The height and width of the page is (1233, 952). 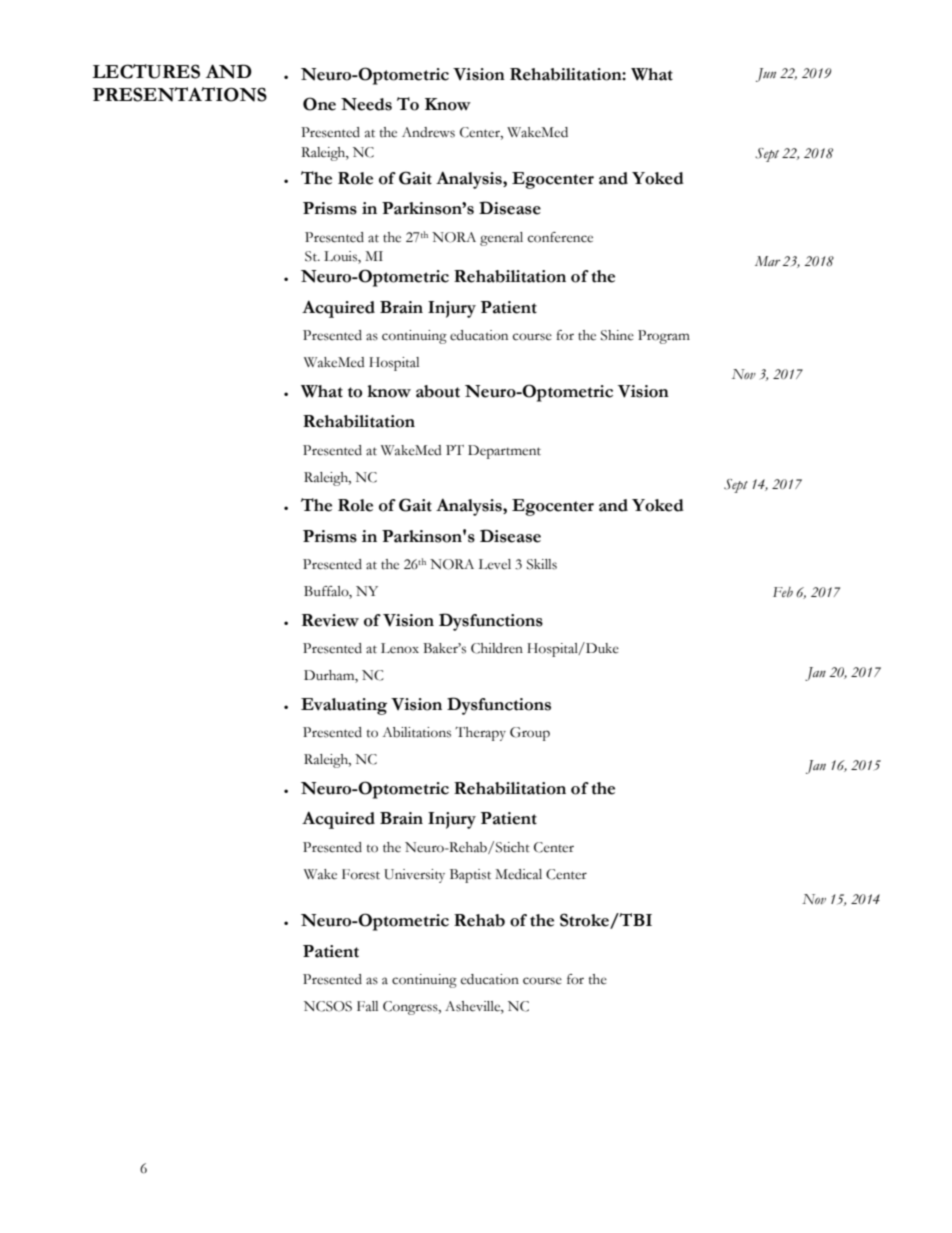 I want to click on Feb, so click(x=783, y=592).
